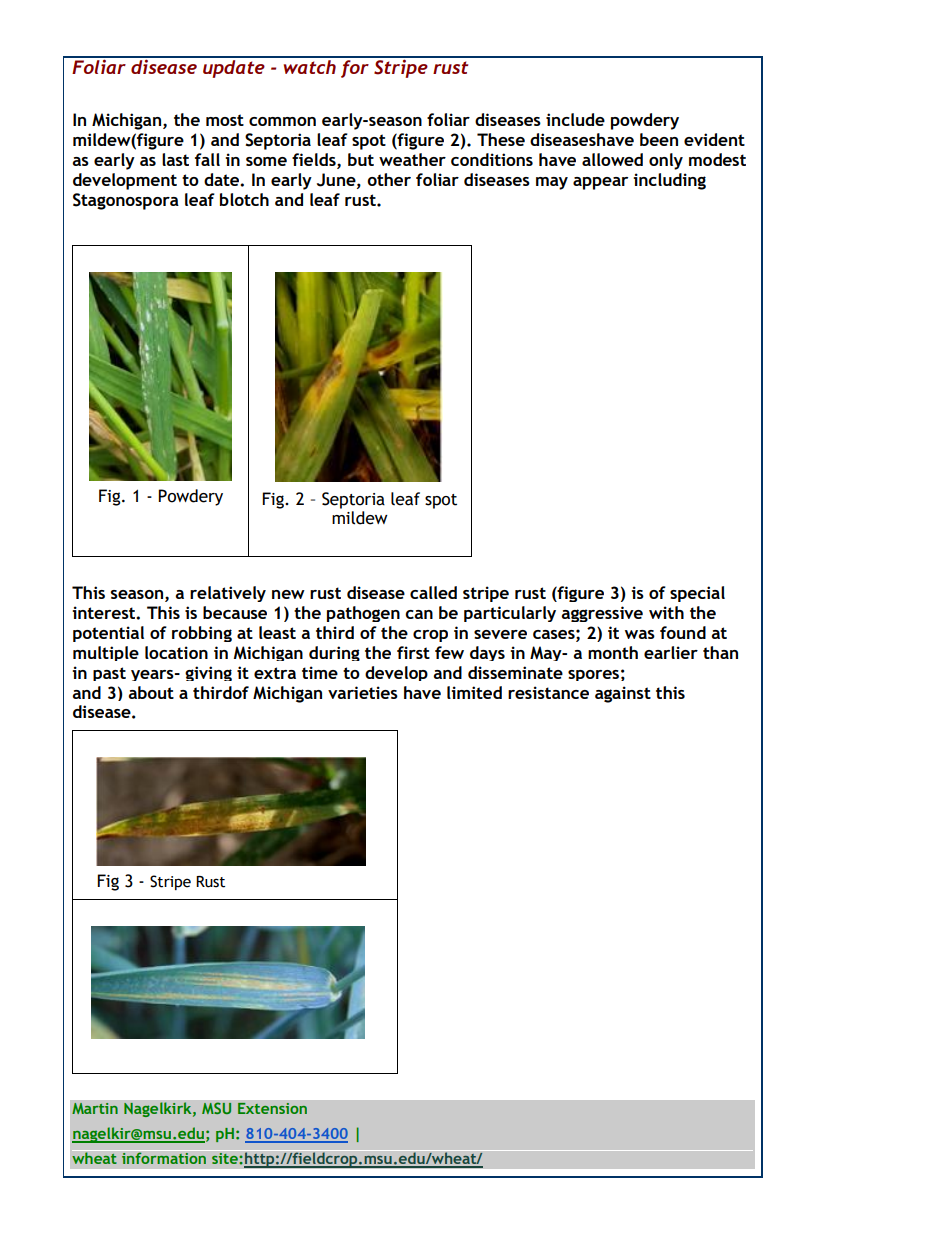  What do you see at coordinates (623, 694) in the screenshot?
I see `against` at bounding box center [623, 694].
